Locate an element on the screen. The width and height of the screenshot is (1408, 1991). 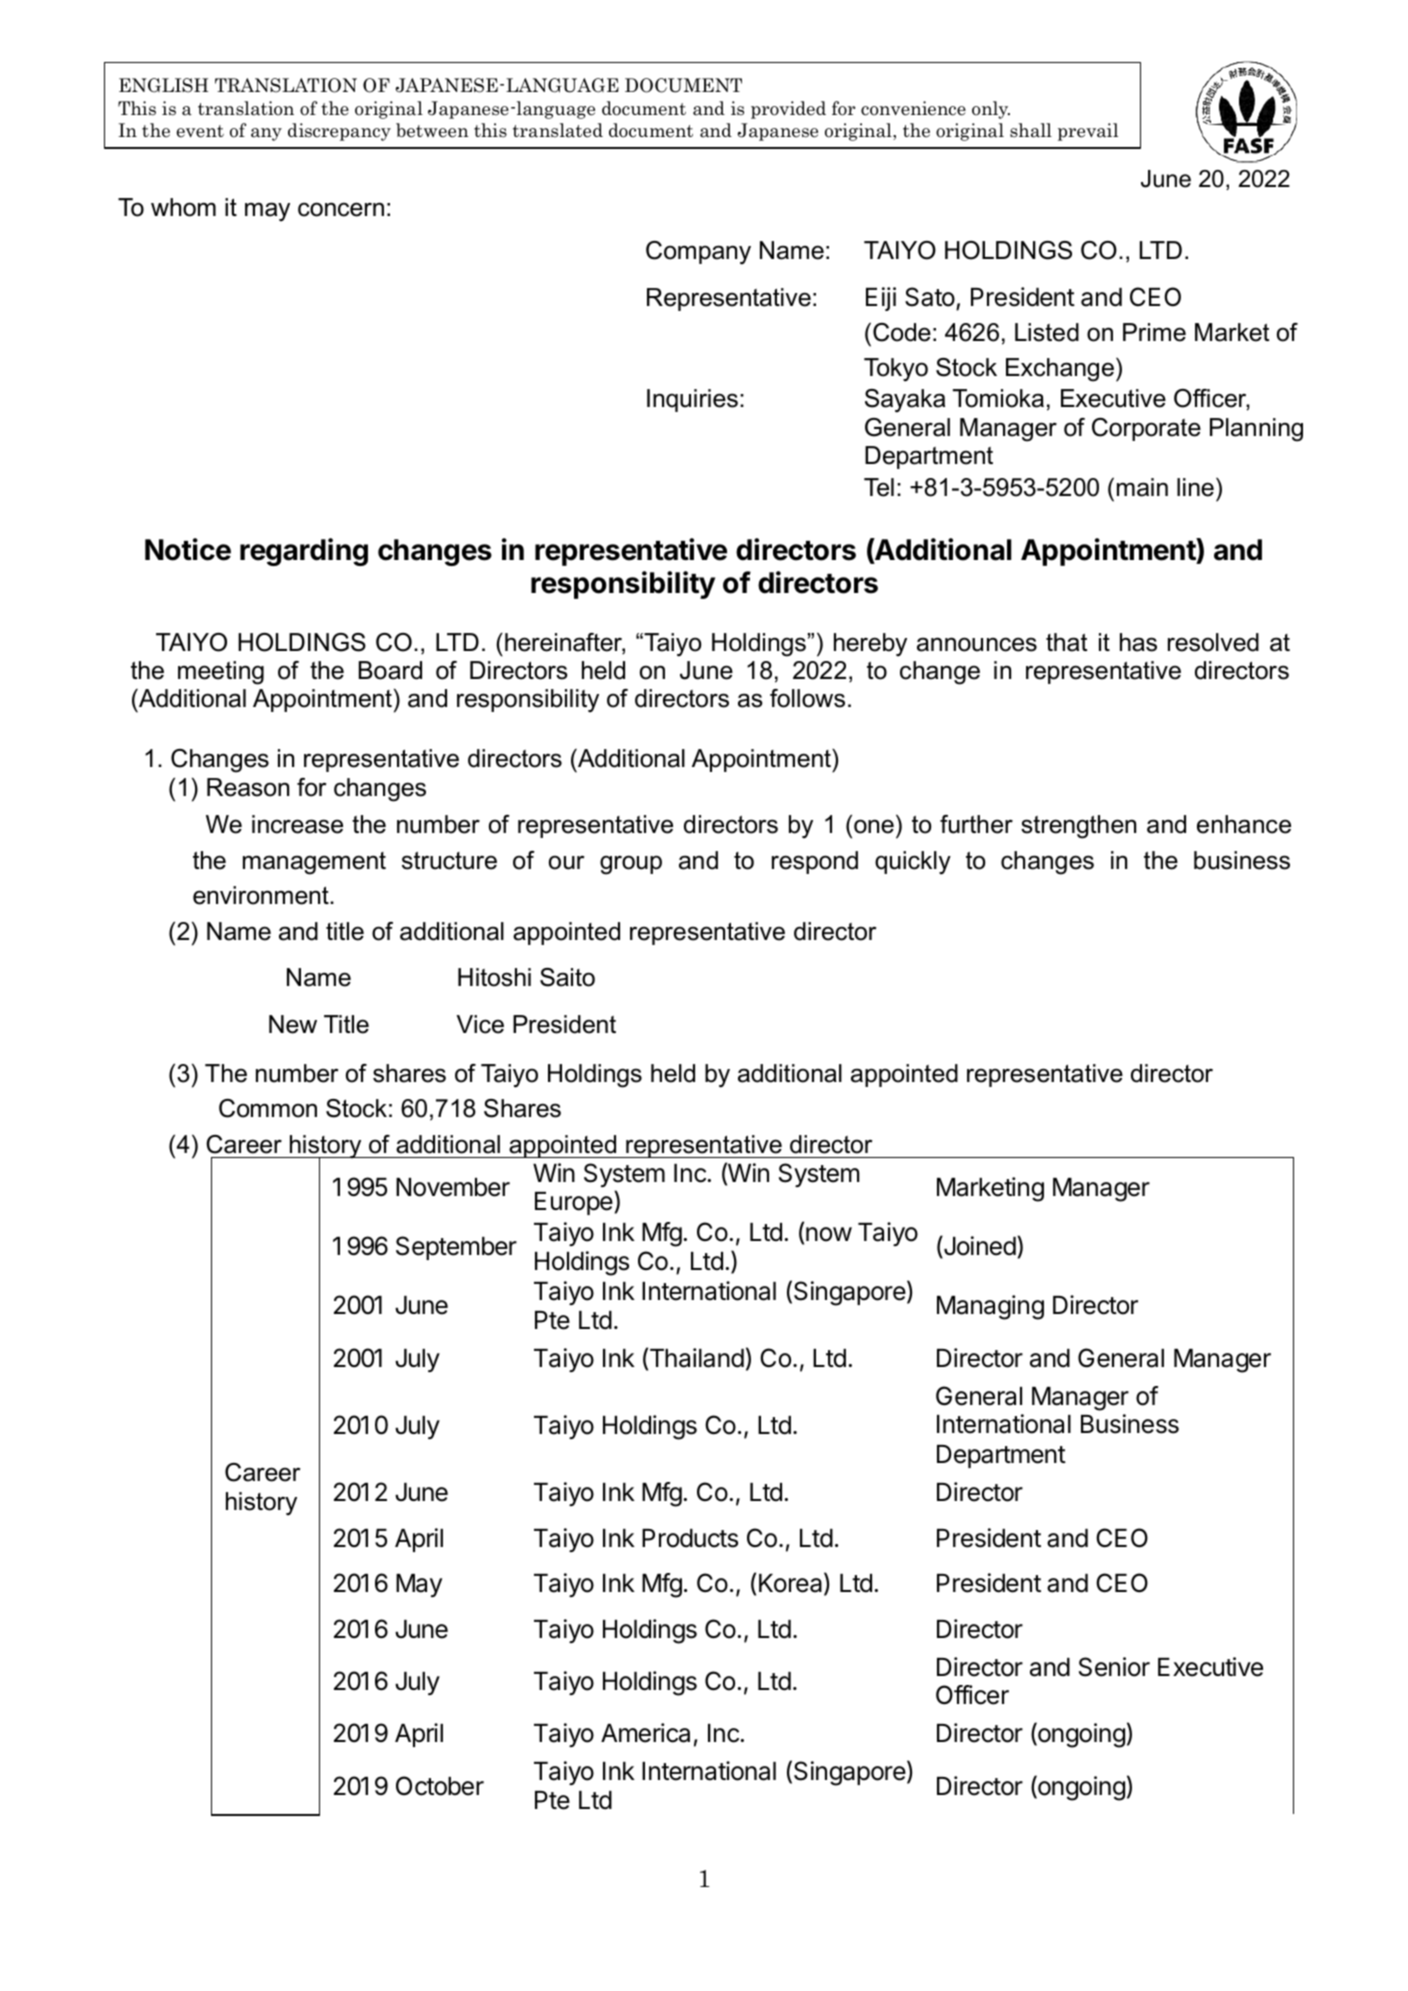
Managing is located at coordinates (990, 1307).
